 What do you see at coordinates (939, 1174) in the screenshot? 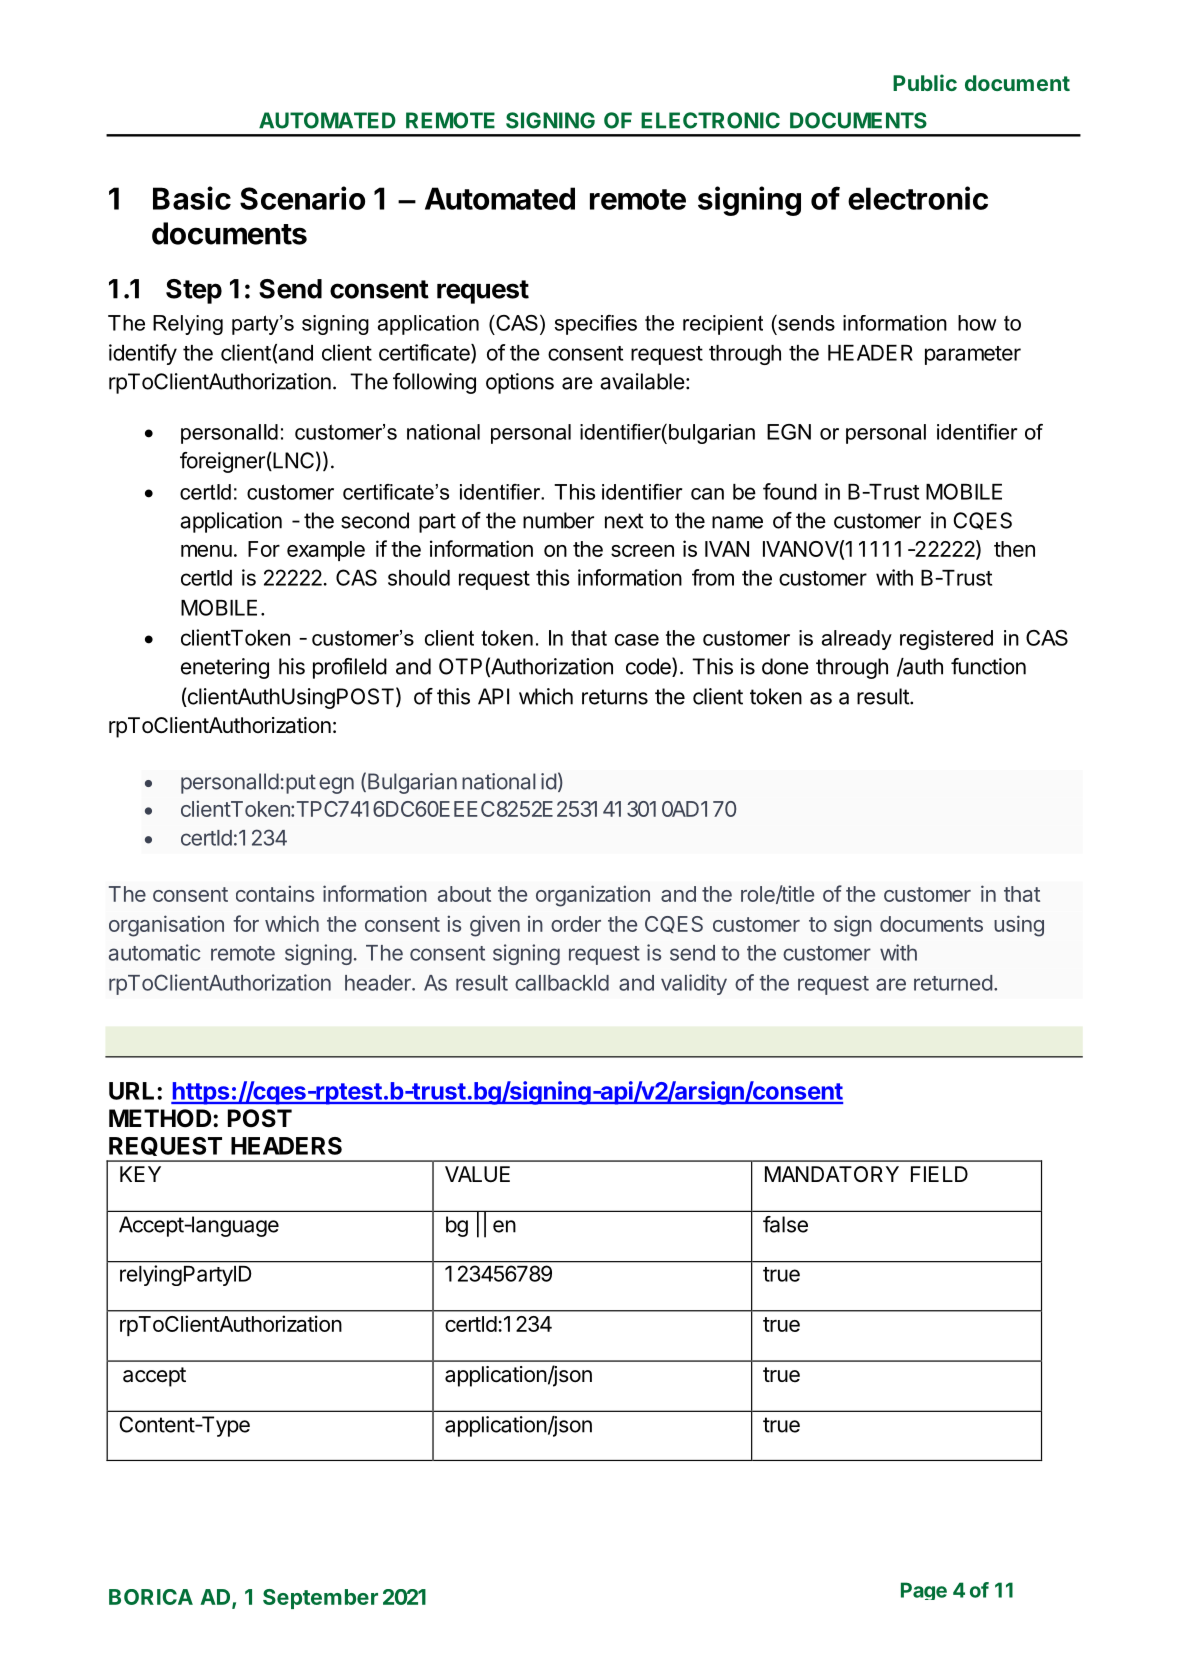
I see `FIELD` at bounding box center [939, 1174].
